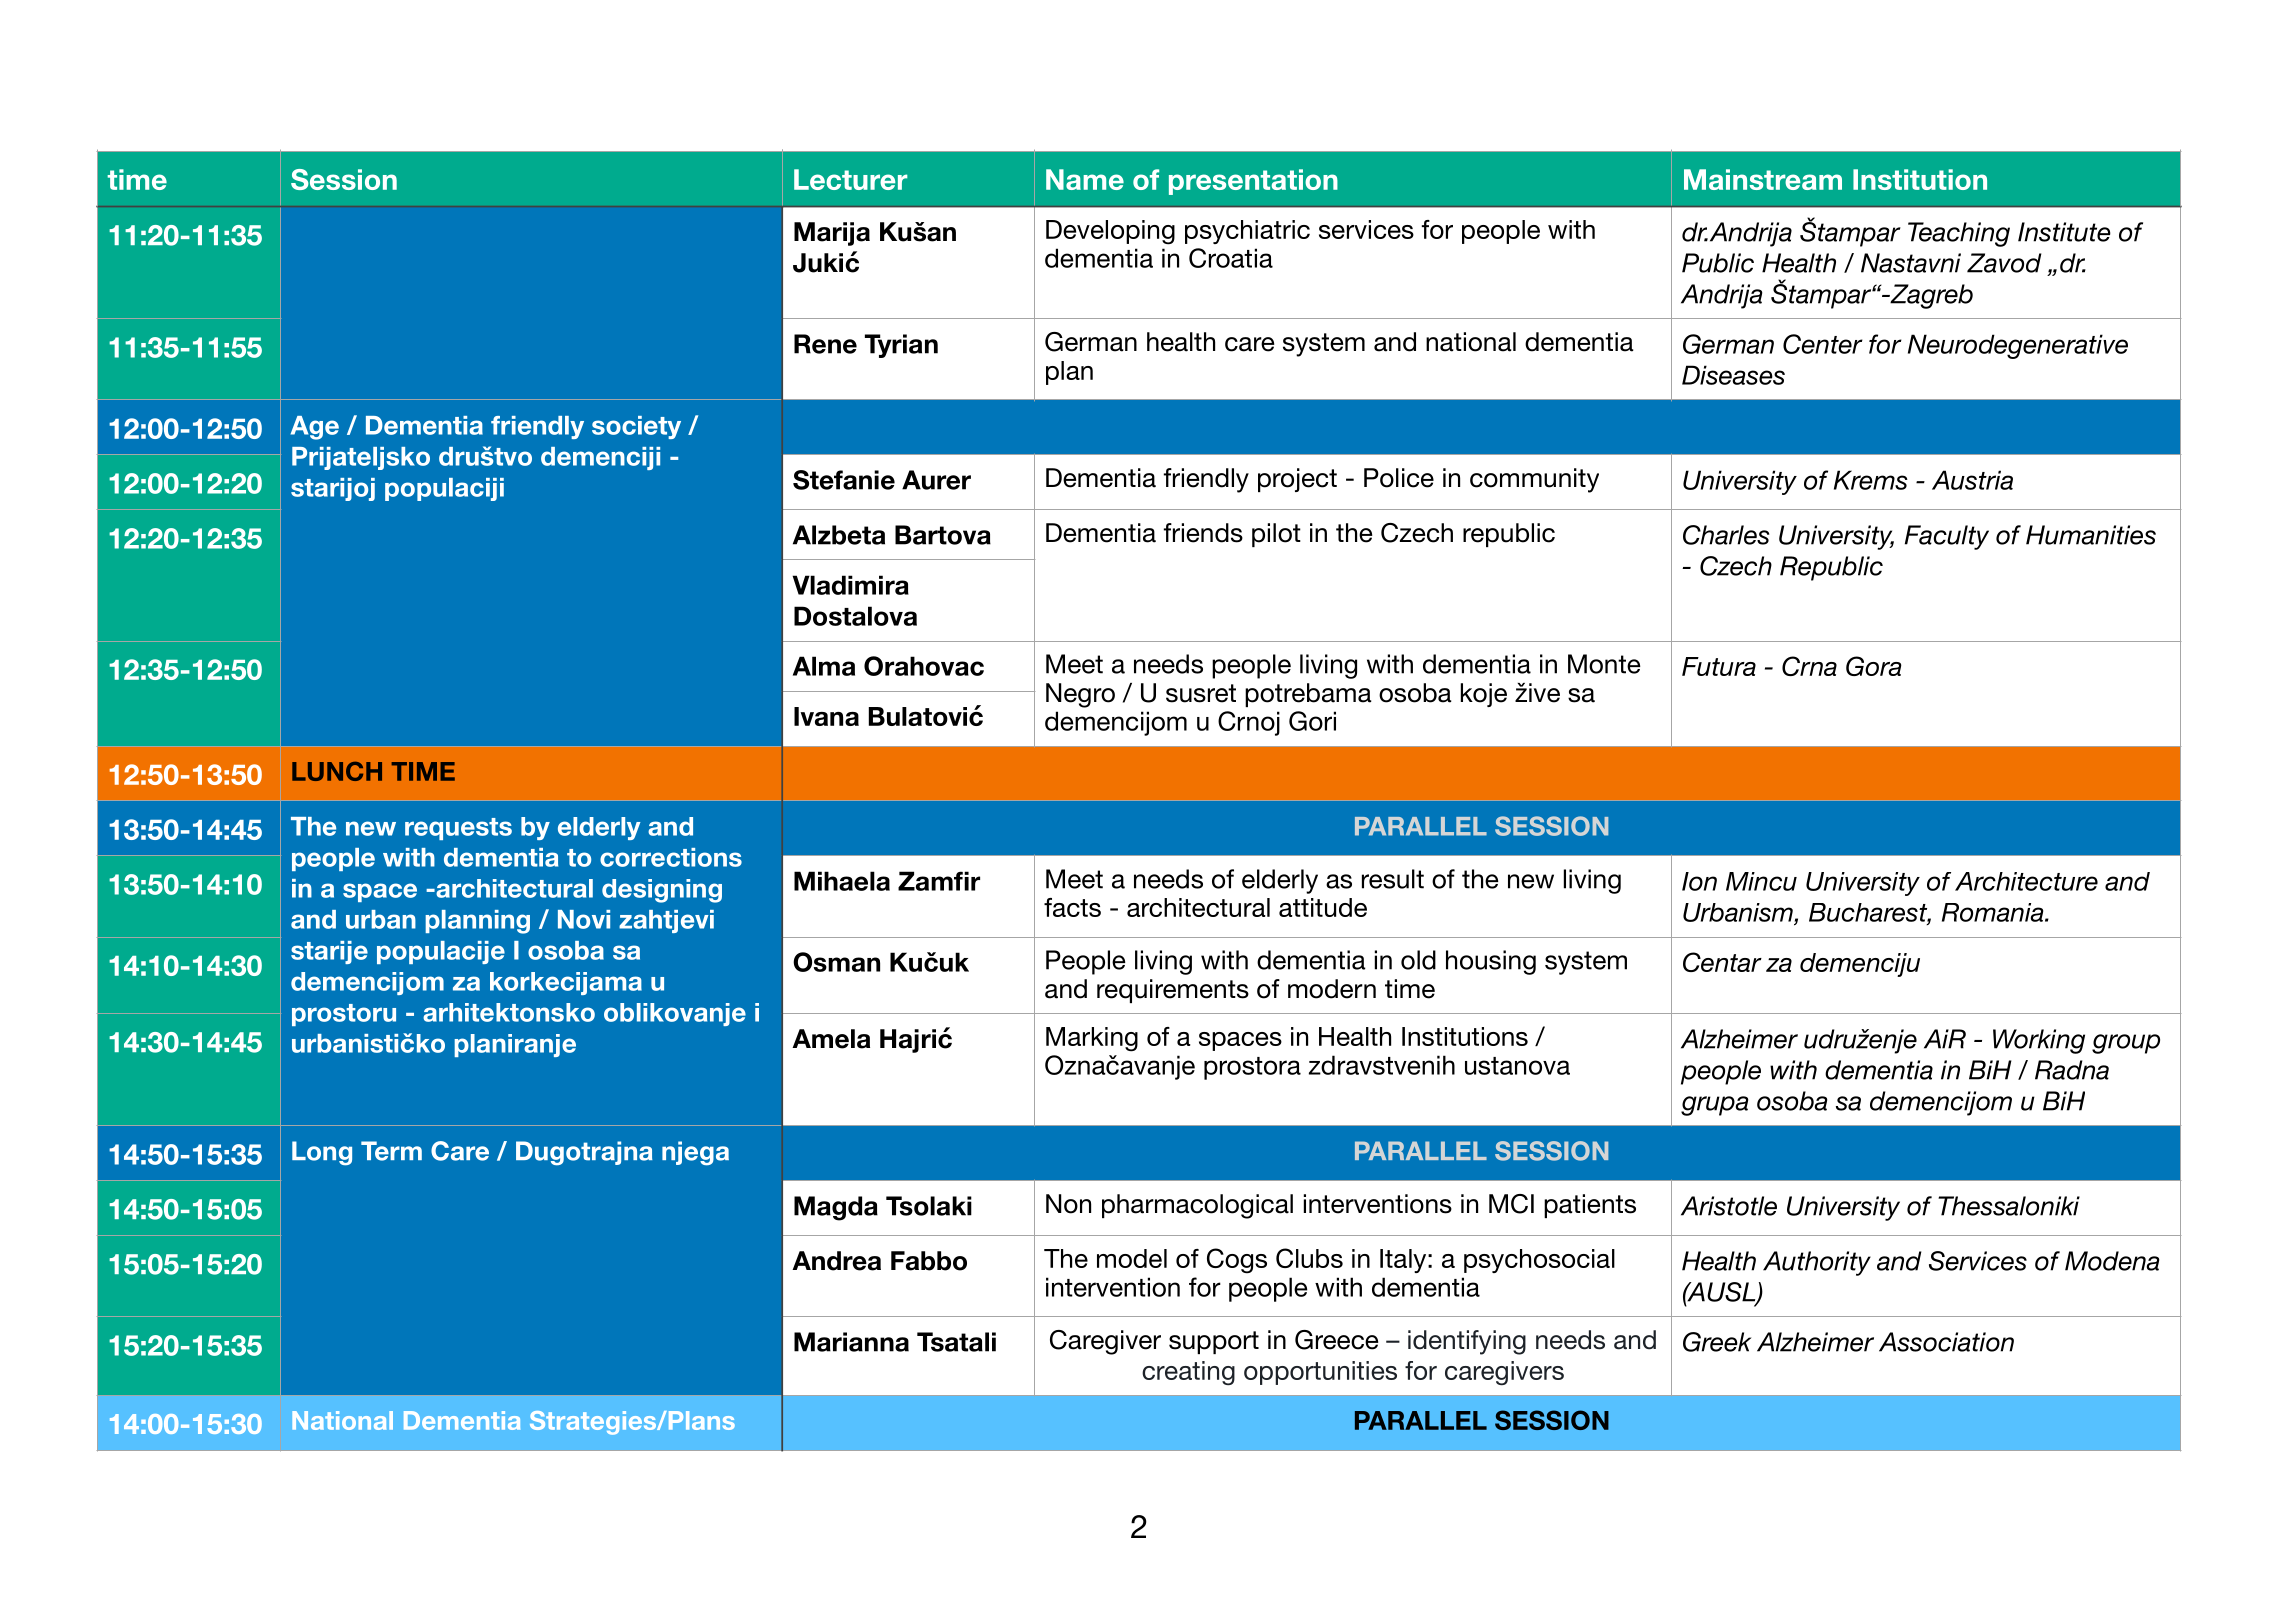 This screenshot has width=2283, height=1613. I want to click on Negro, so click(1080, 695).
